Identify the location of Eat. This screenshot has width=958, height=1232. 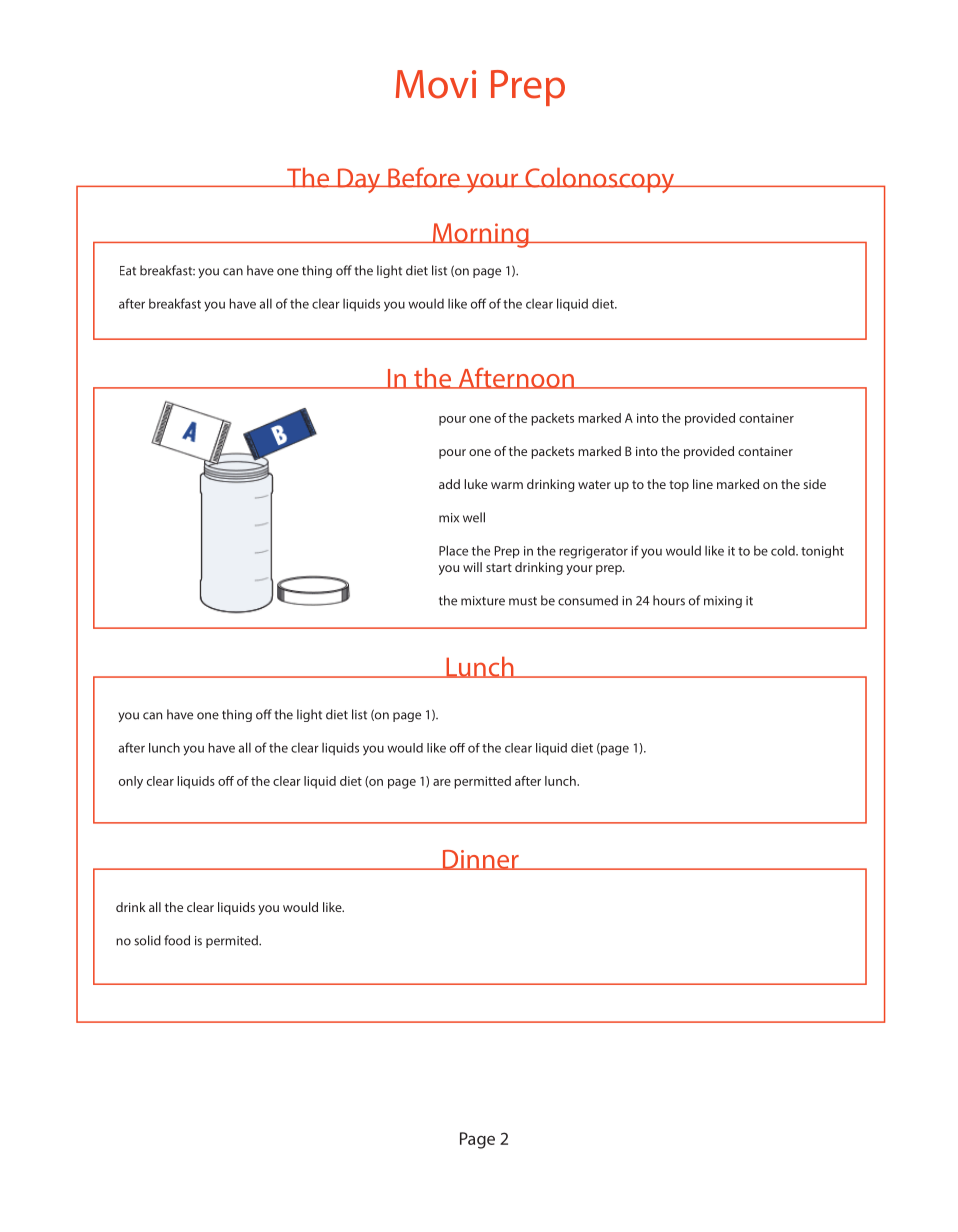
(128, 271).
